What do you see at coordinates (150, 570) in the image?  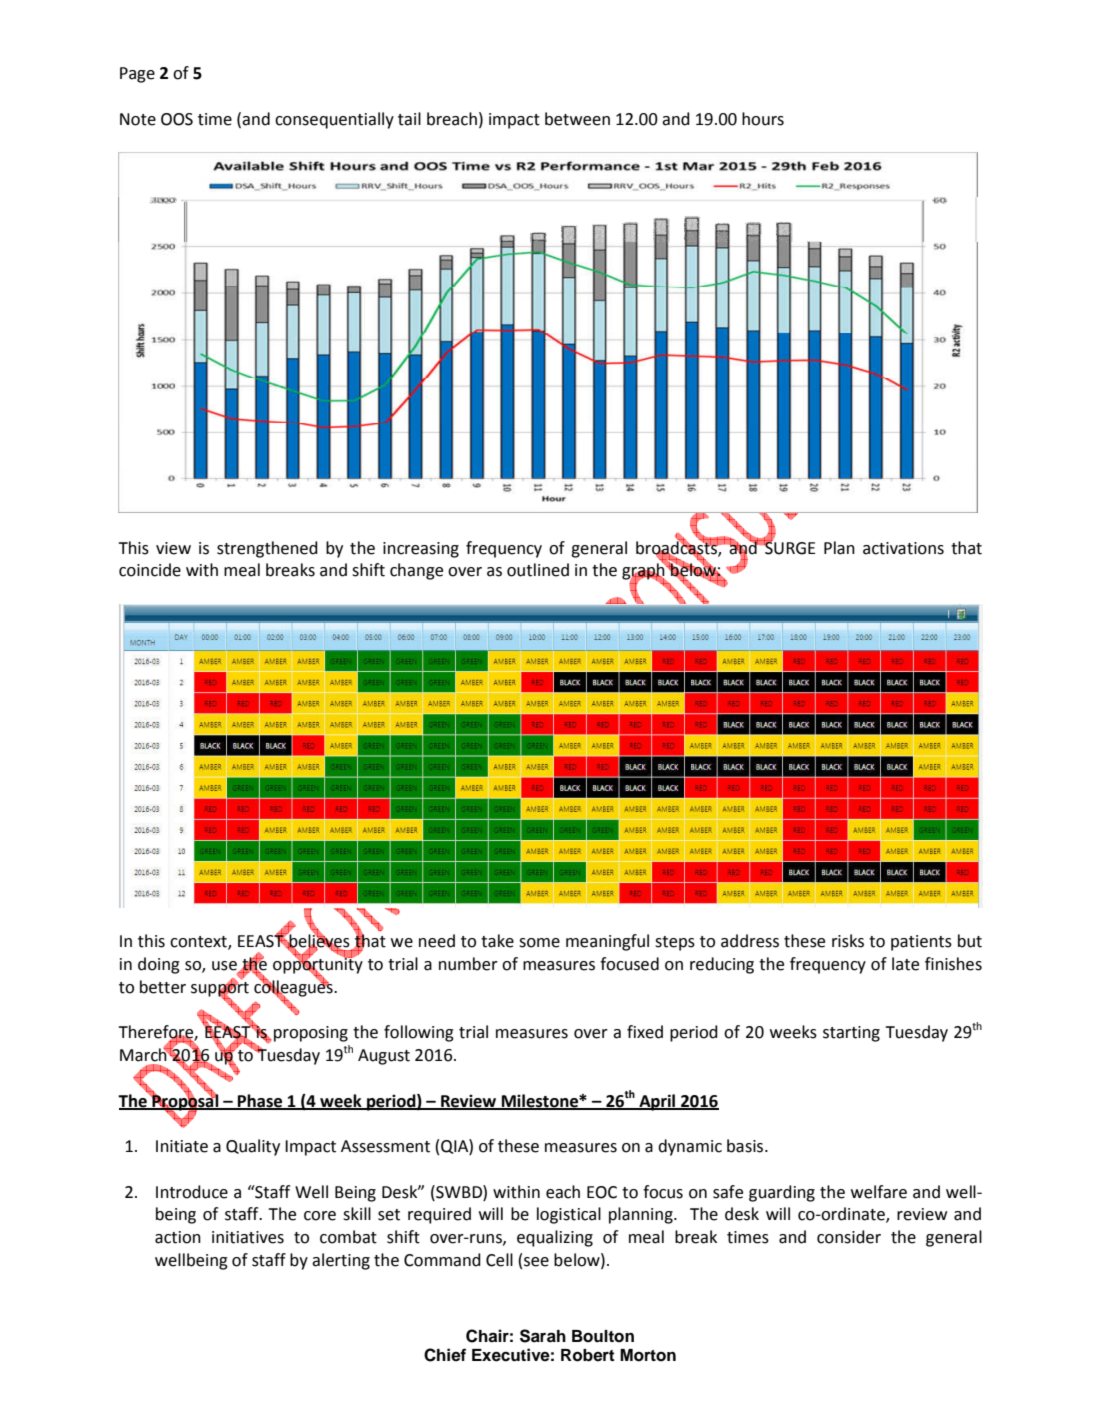 I see `coincide` at bounding box center [150, 570].
